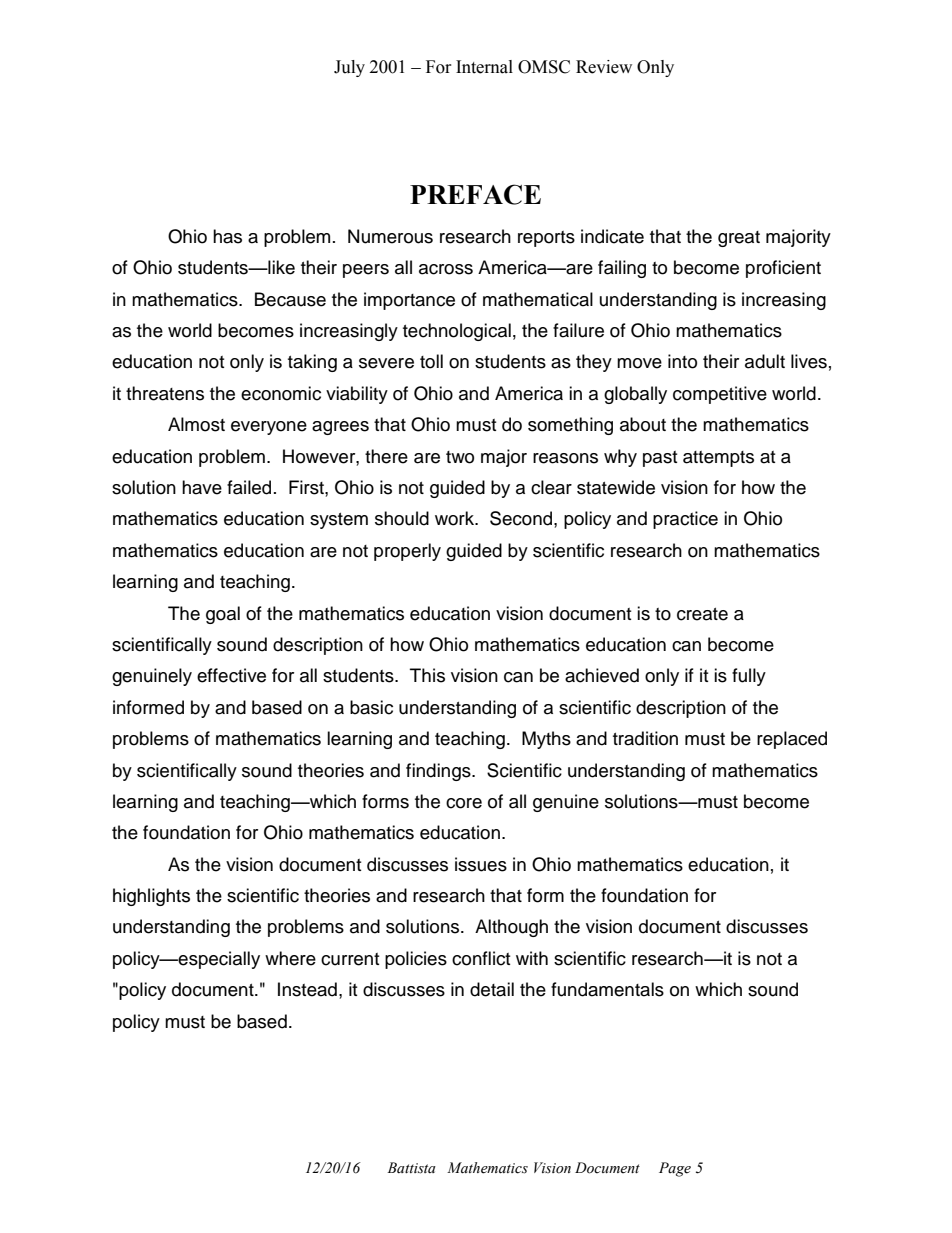 The image size is (952, 1233). Describe the element at coordinates (546, 740) in the document. I see `Myths` at that location.
